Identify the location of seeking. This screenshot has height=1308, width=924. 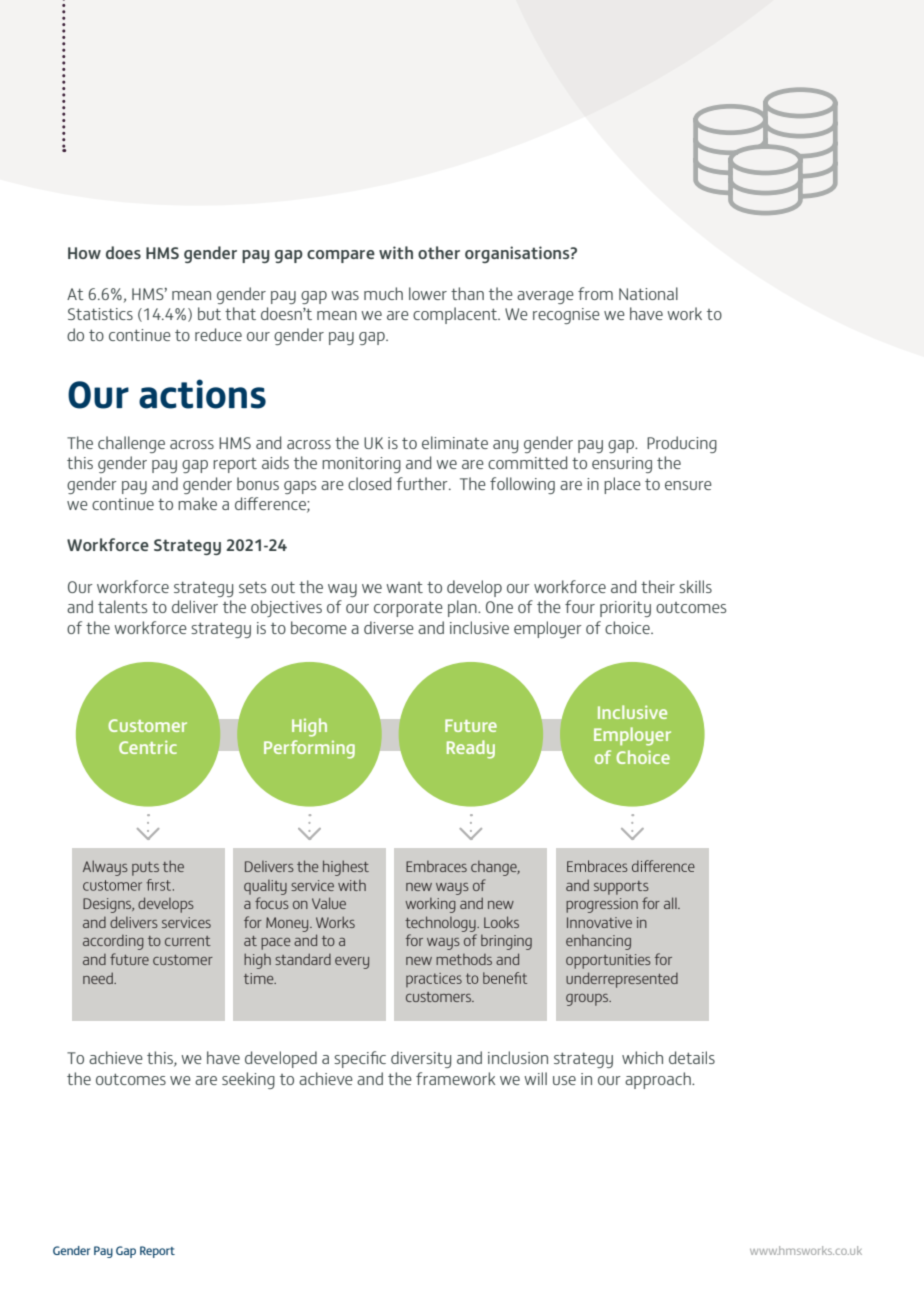
(248, 1080).
